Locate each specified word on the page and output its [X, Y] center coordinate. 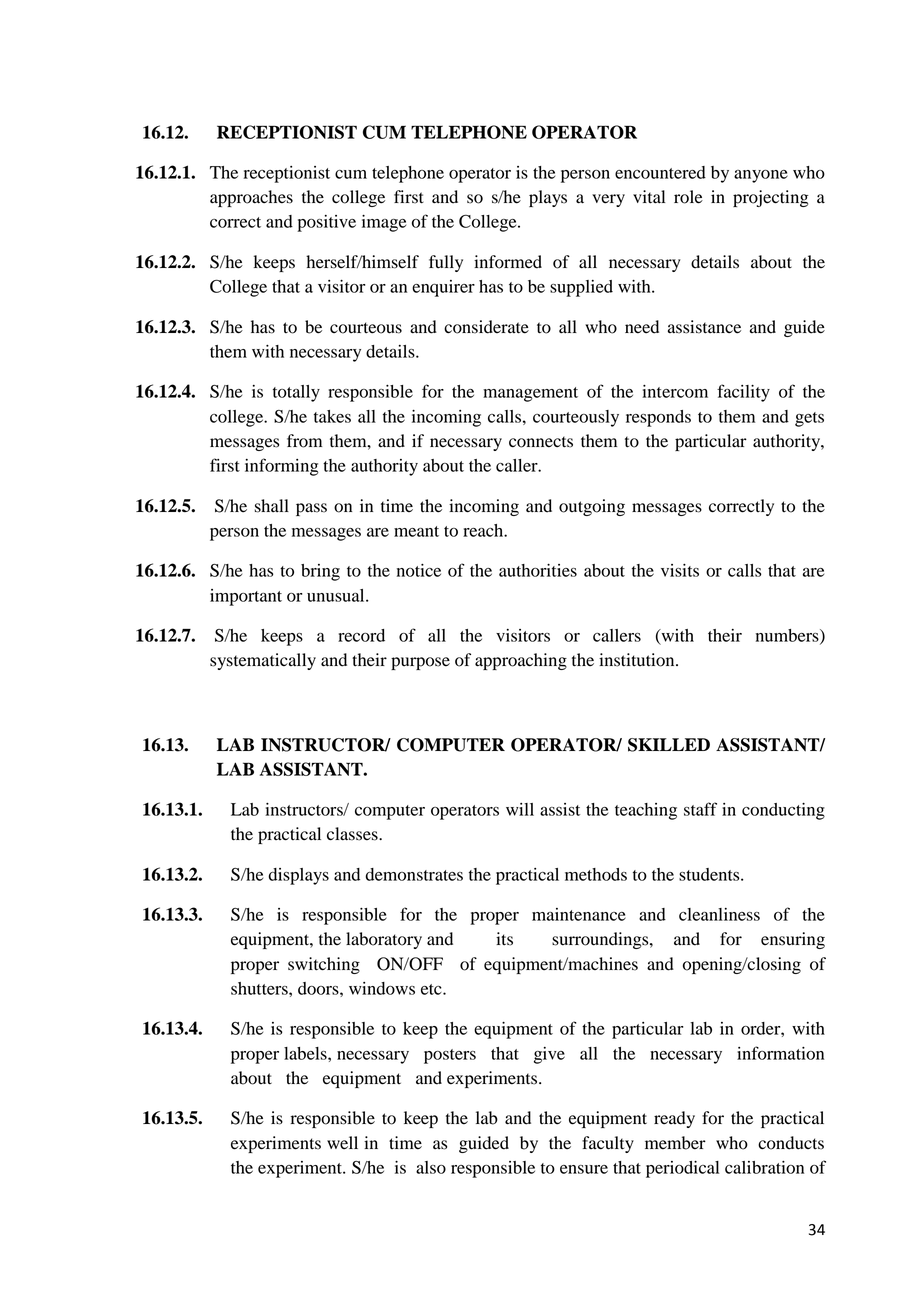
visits [680, 570]
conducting [783, 811]
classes [353, 834]
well [342, 1143]
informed [508, 262]
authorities [538, 570]
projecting [771, 198]
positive [326, 223]
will [520, 809]
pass [311, 509]
